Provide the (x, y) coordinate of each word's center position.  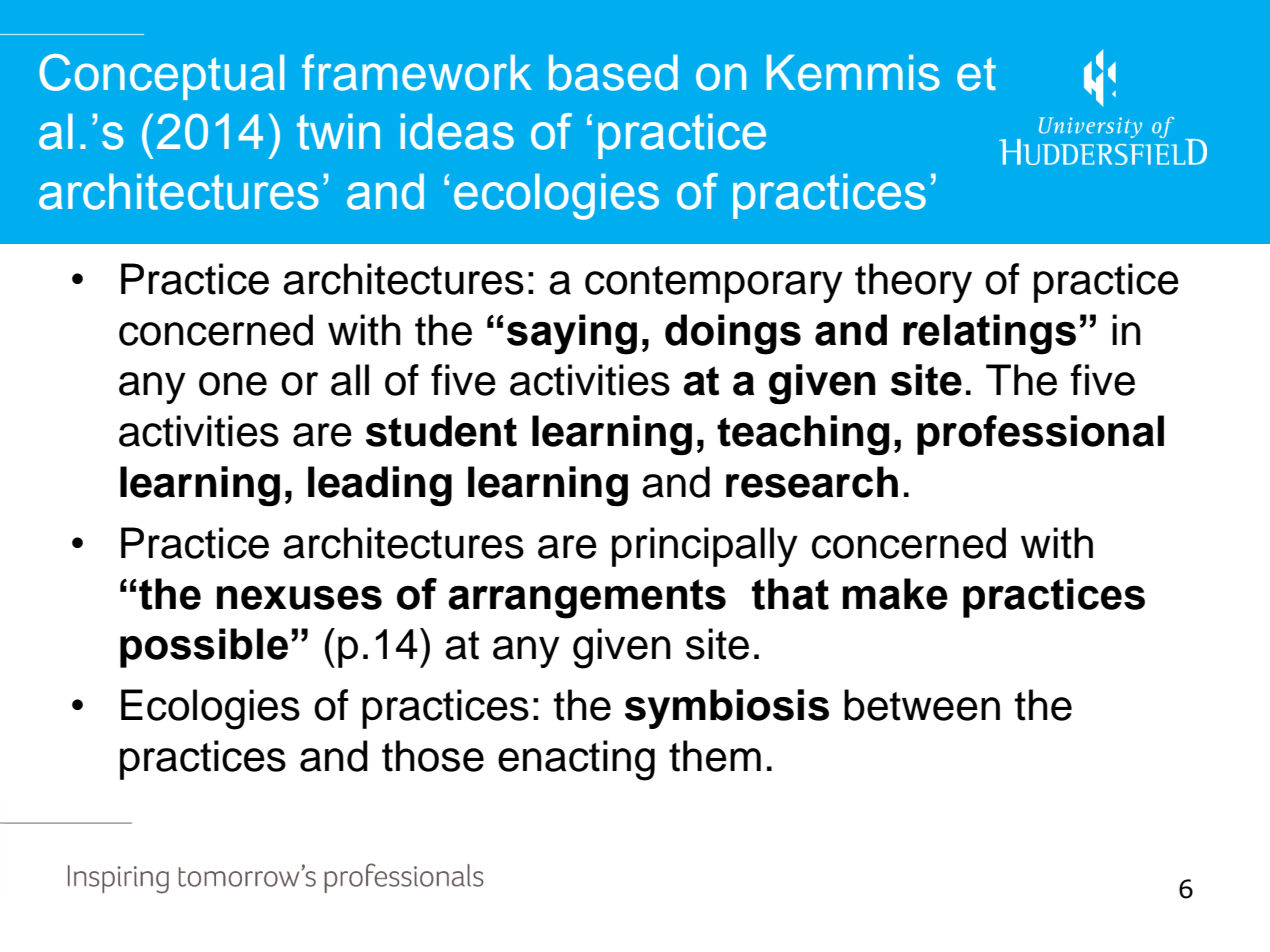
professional (1040, 435)
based (613, 72)
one (233, 384)
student (441, 431)
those (433, 756)
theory (913, 283)
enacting (576, 760)
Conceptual (161, 77)
